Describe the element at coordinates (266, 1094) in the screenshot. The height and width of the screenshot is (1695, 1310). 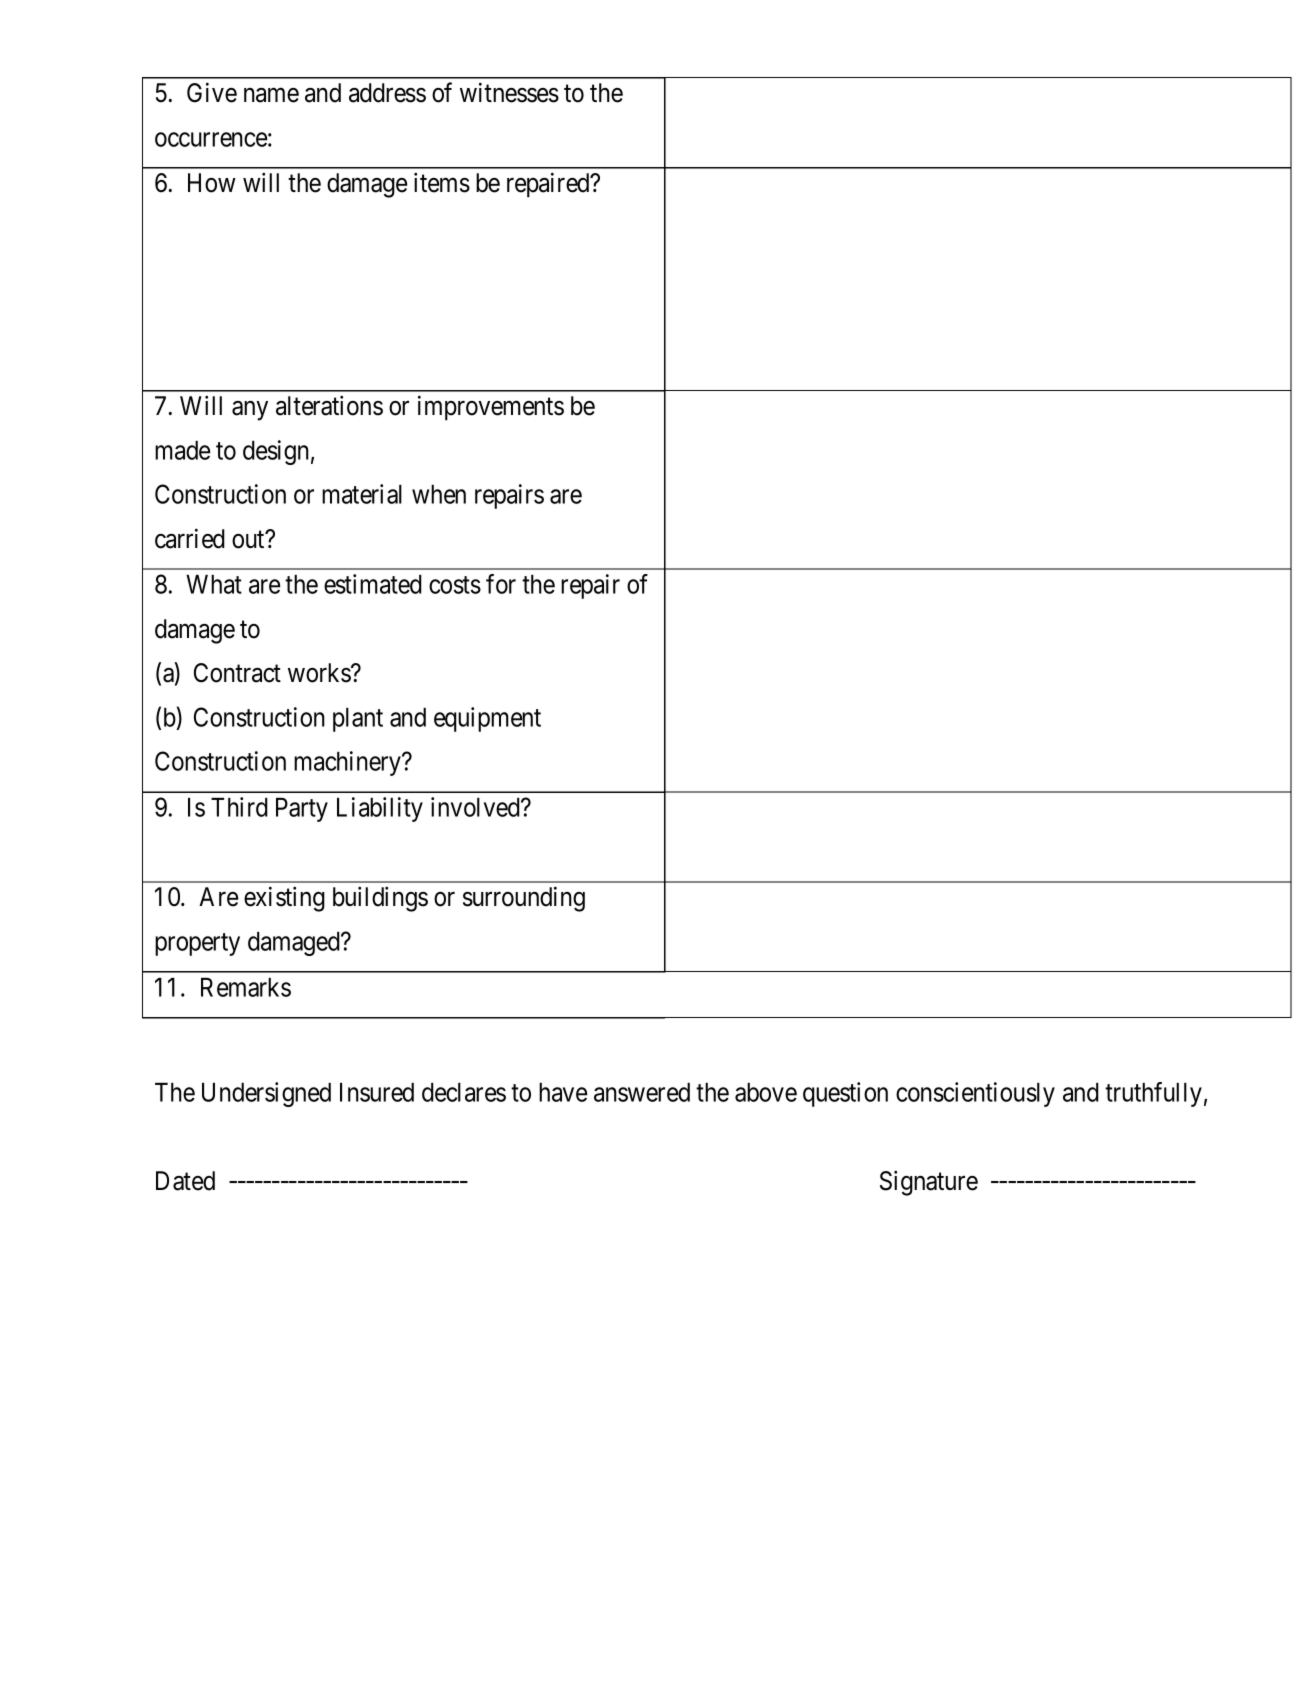
I see `Undersigned` at that location.
